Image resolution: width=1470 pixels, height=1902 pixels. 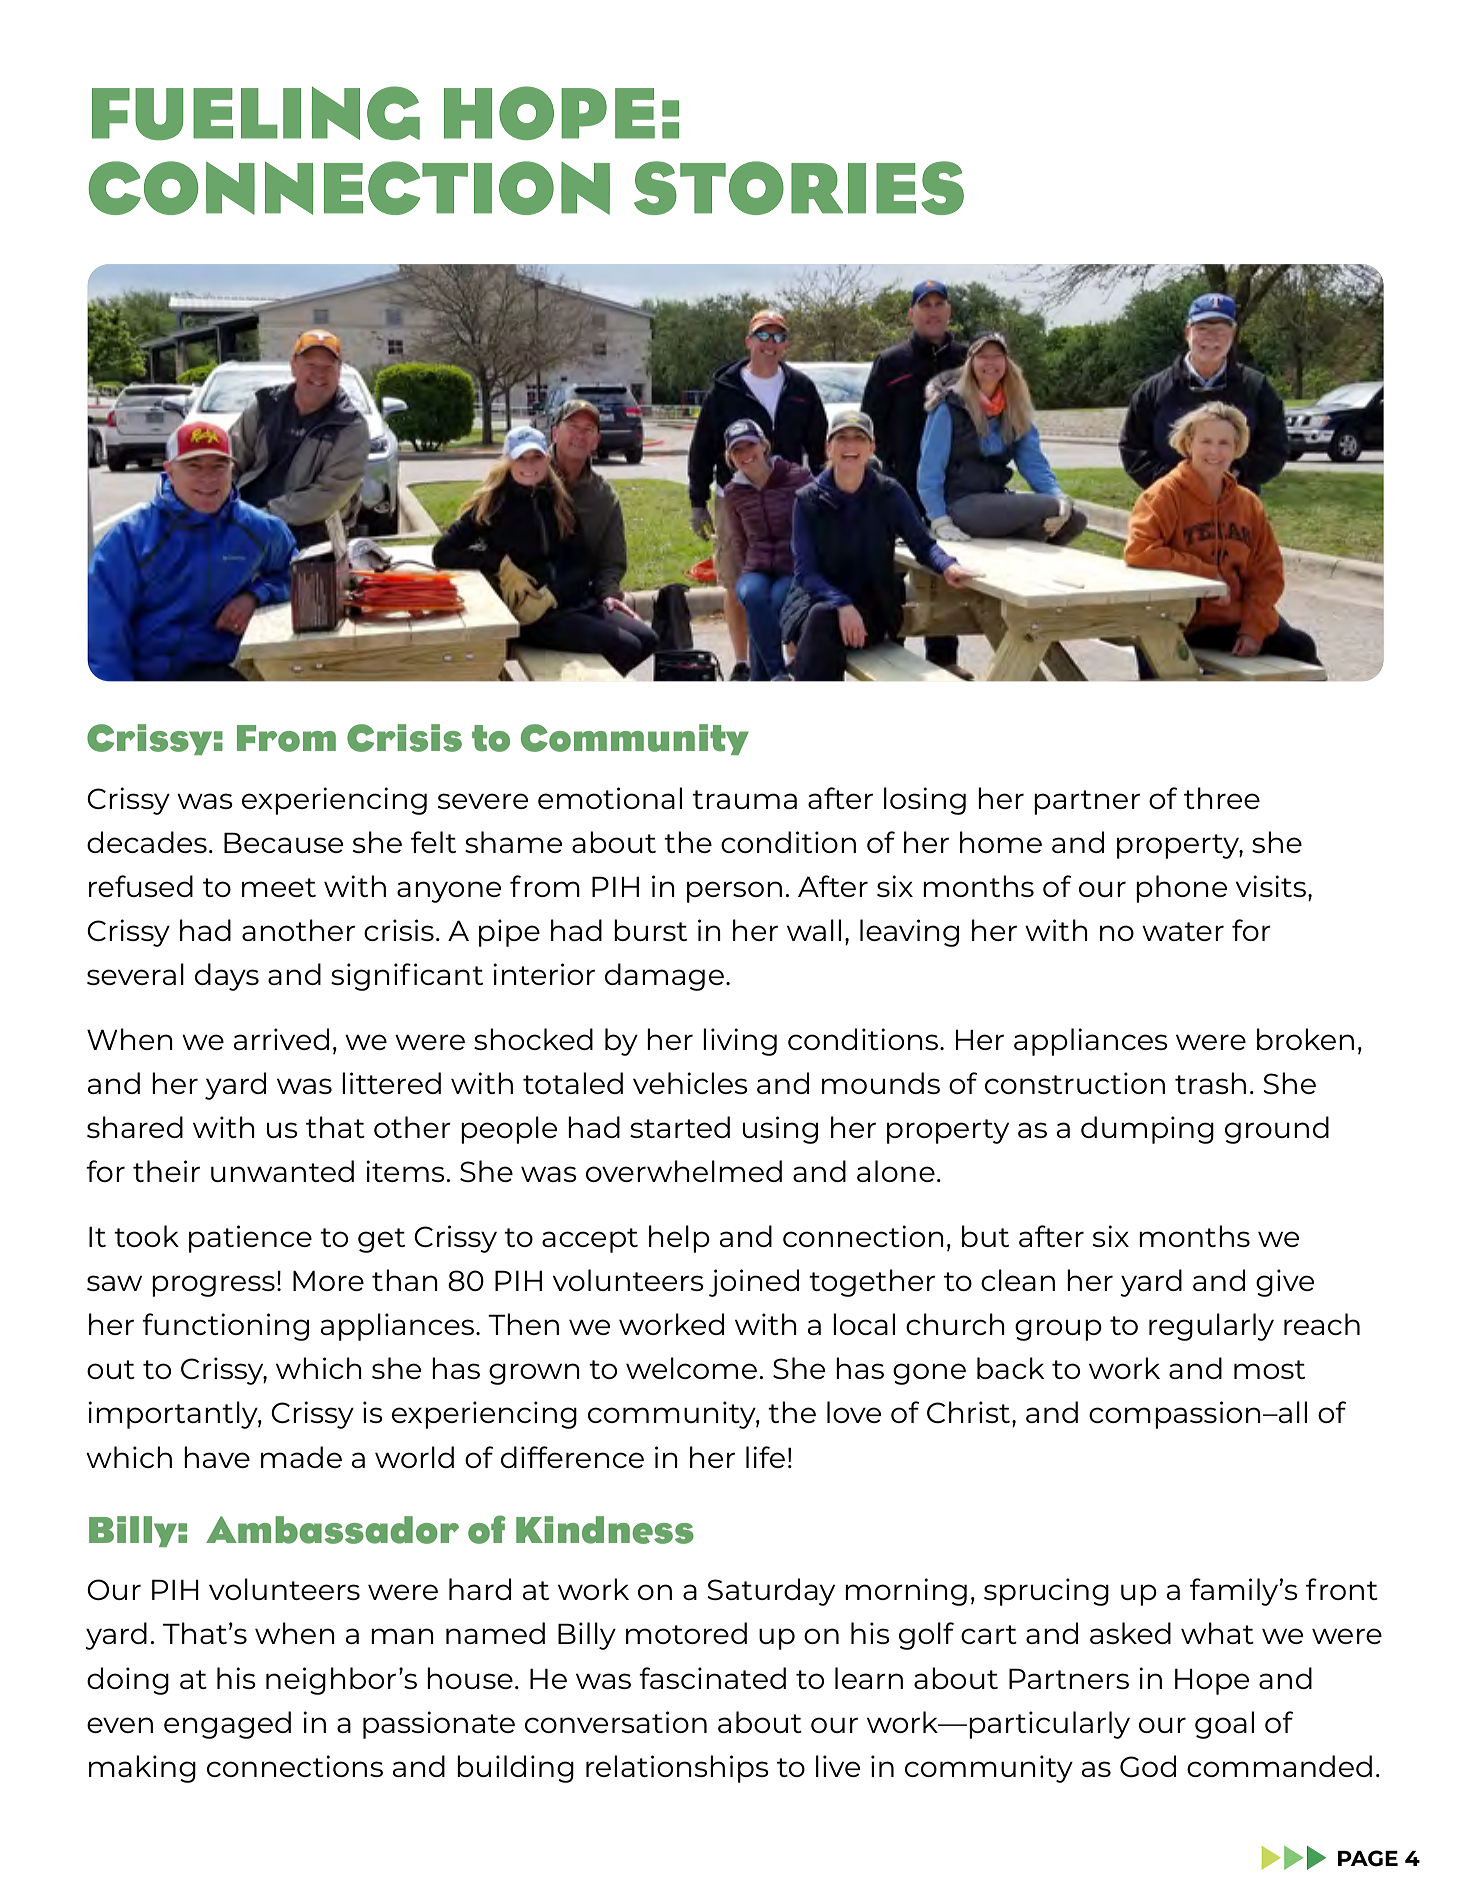 I want to click on FUELING, so click(x=256, y=113).
